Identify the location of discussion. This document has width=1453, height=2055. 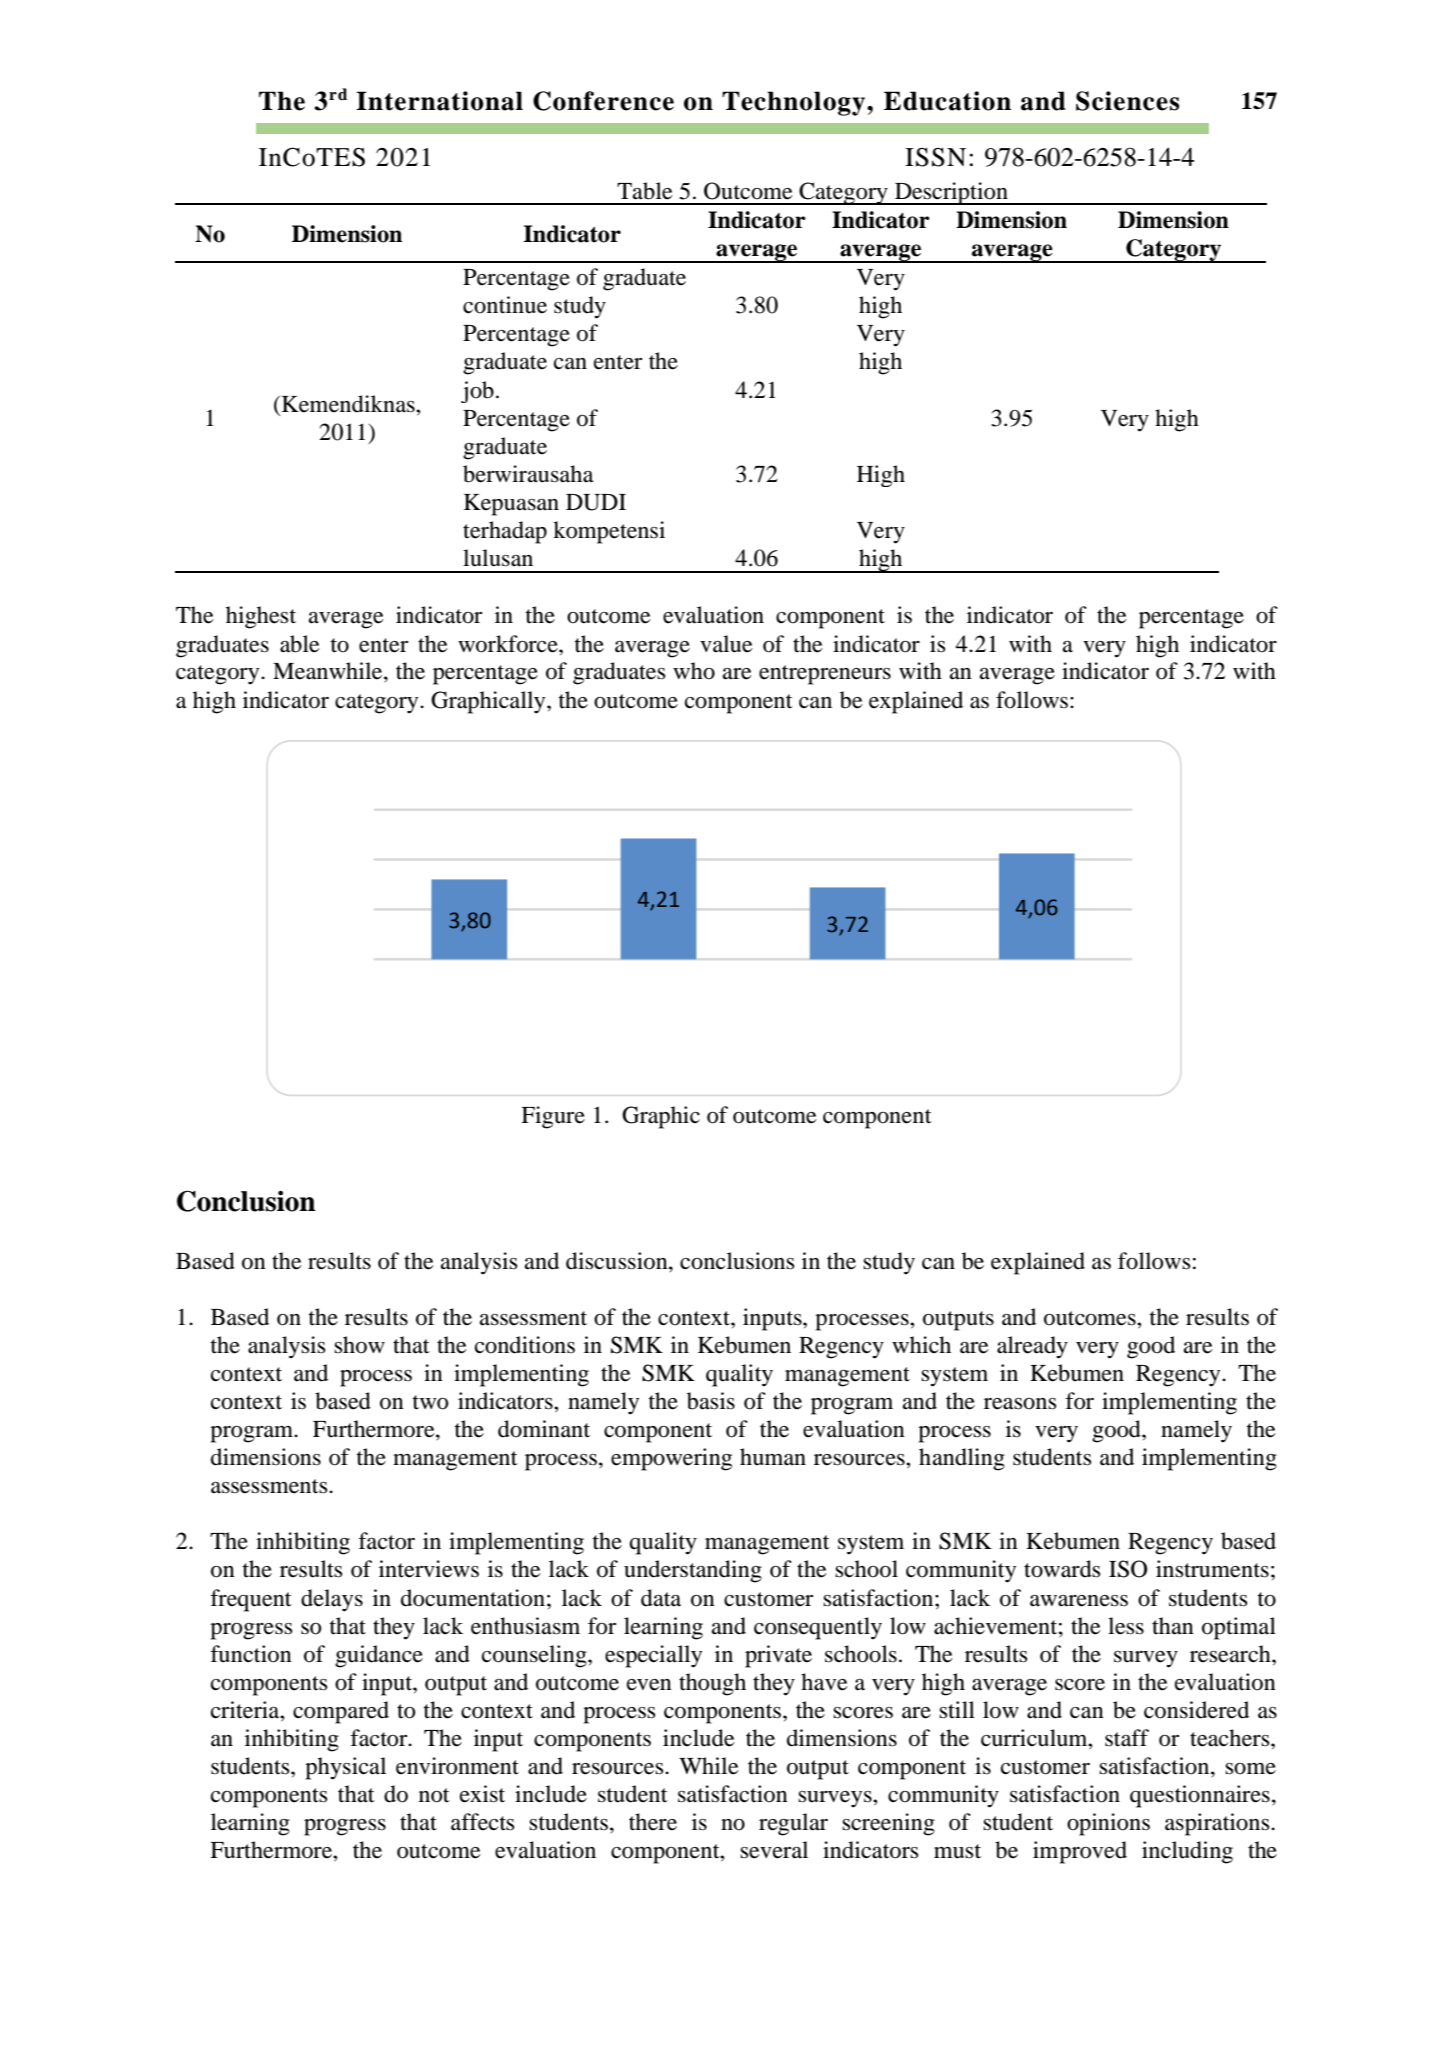
(618, 1261).
